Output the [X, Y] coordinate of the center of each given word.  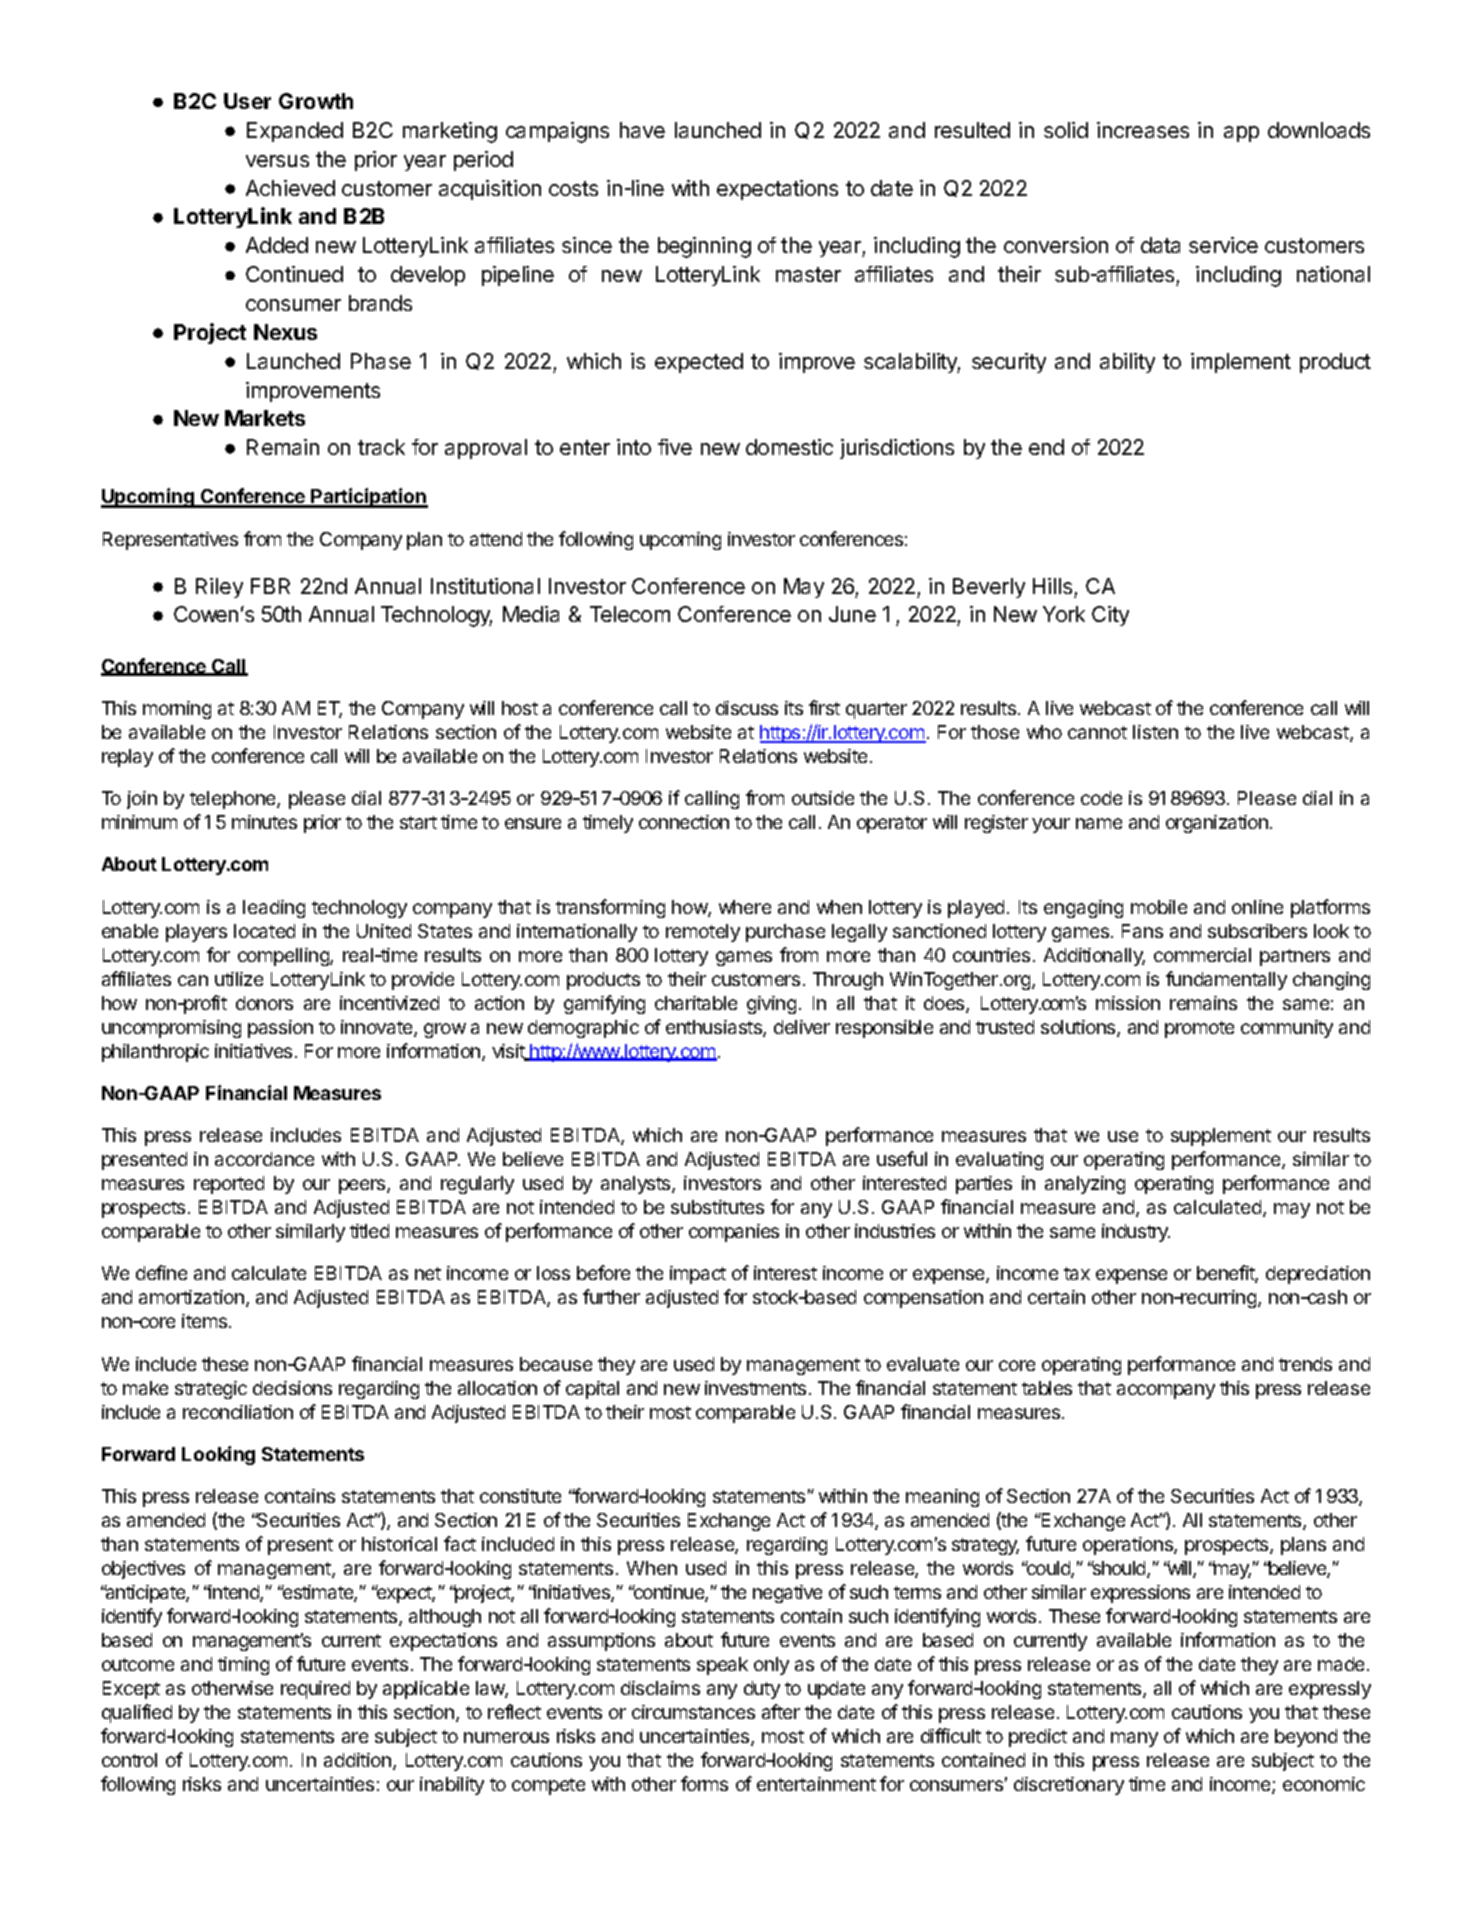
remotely [703, 933]
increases [1143, 130]
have [642, 130]
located [264, 931]
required [315, 1690]
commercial [1202, 955]
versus [277, 161]
